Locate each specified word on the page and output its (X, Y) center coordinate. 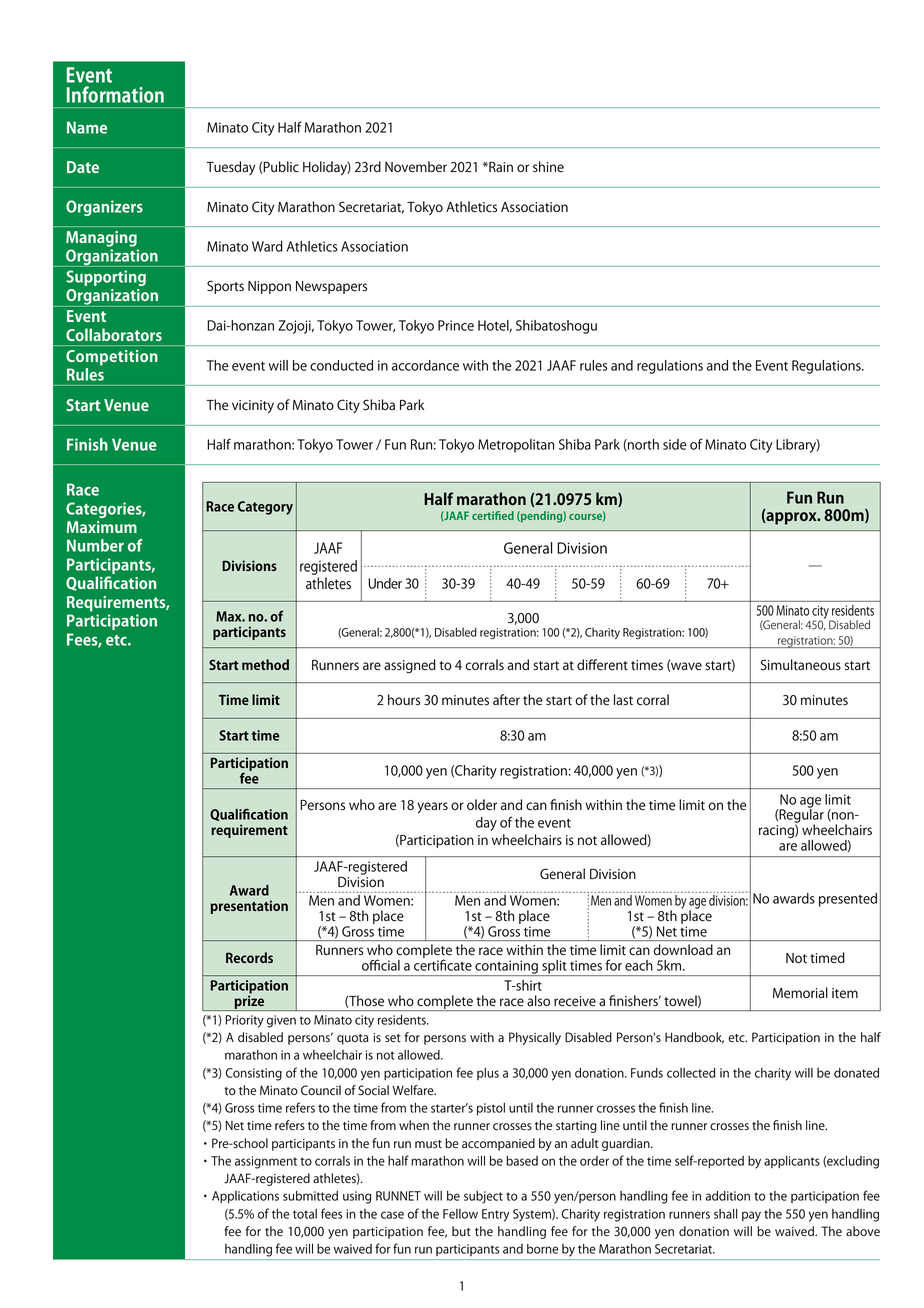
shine (548, 167)
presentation (249, 907)
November (416, 167)
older (482, 805)
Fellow (460, 1214)
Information (115, 94)
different (602, 665)
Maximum (101, 527)
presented (848, 900)
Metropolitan (516, 446)
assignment (266, 1162)
